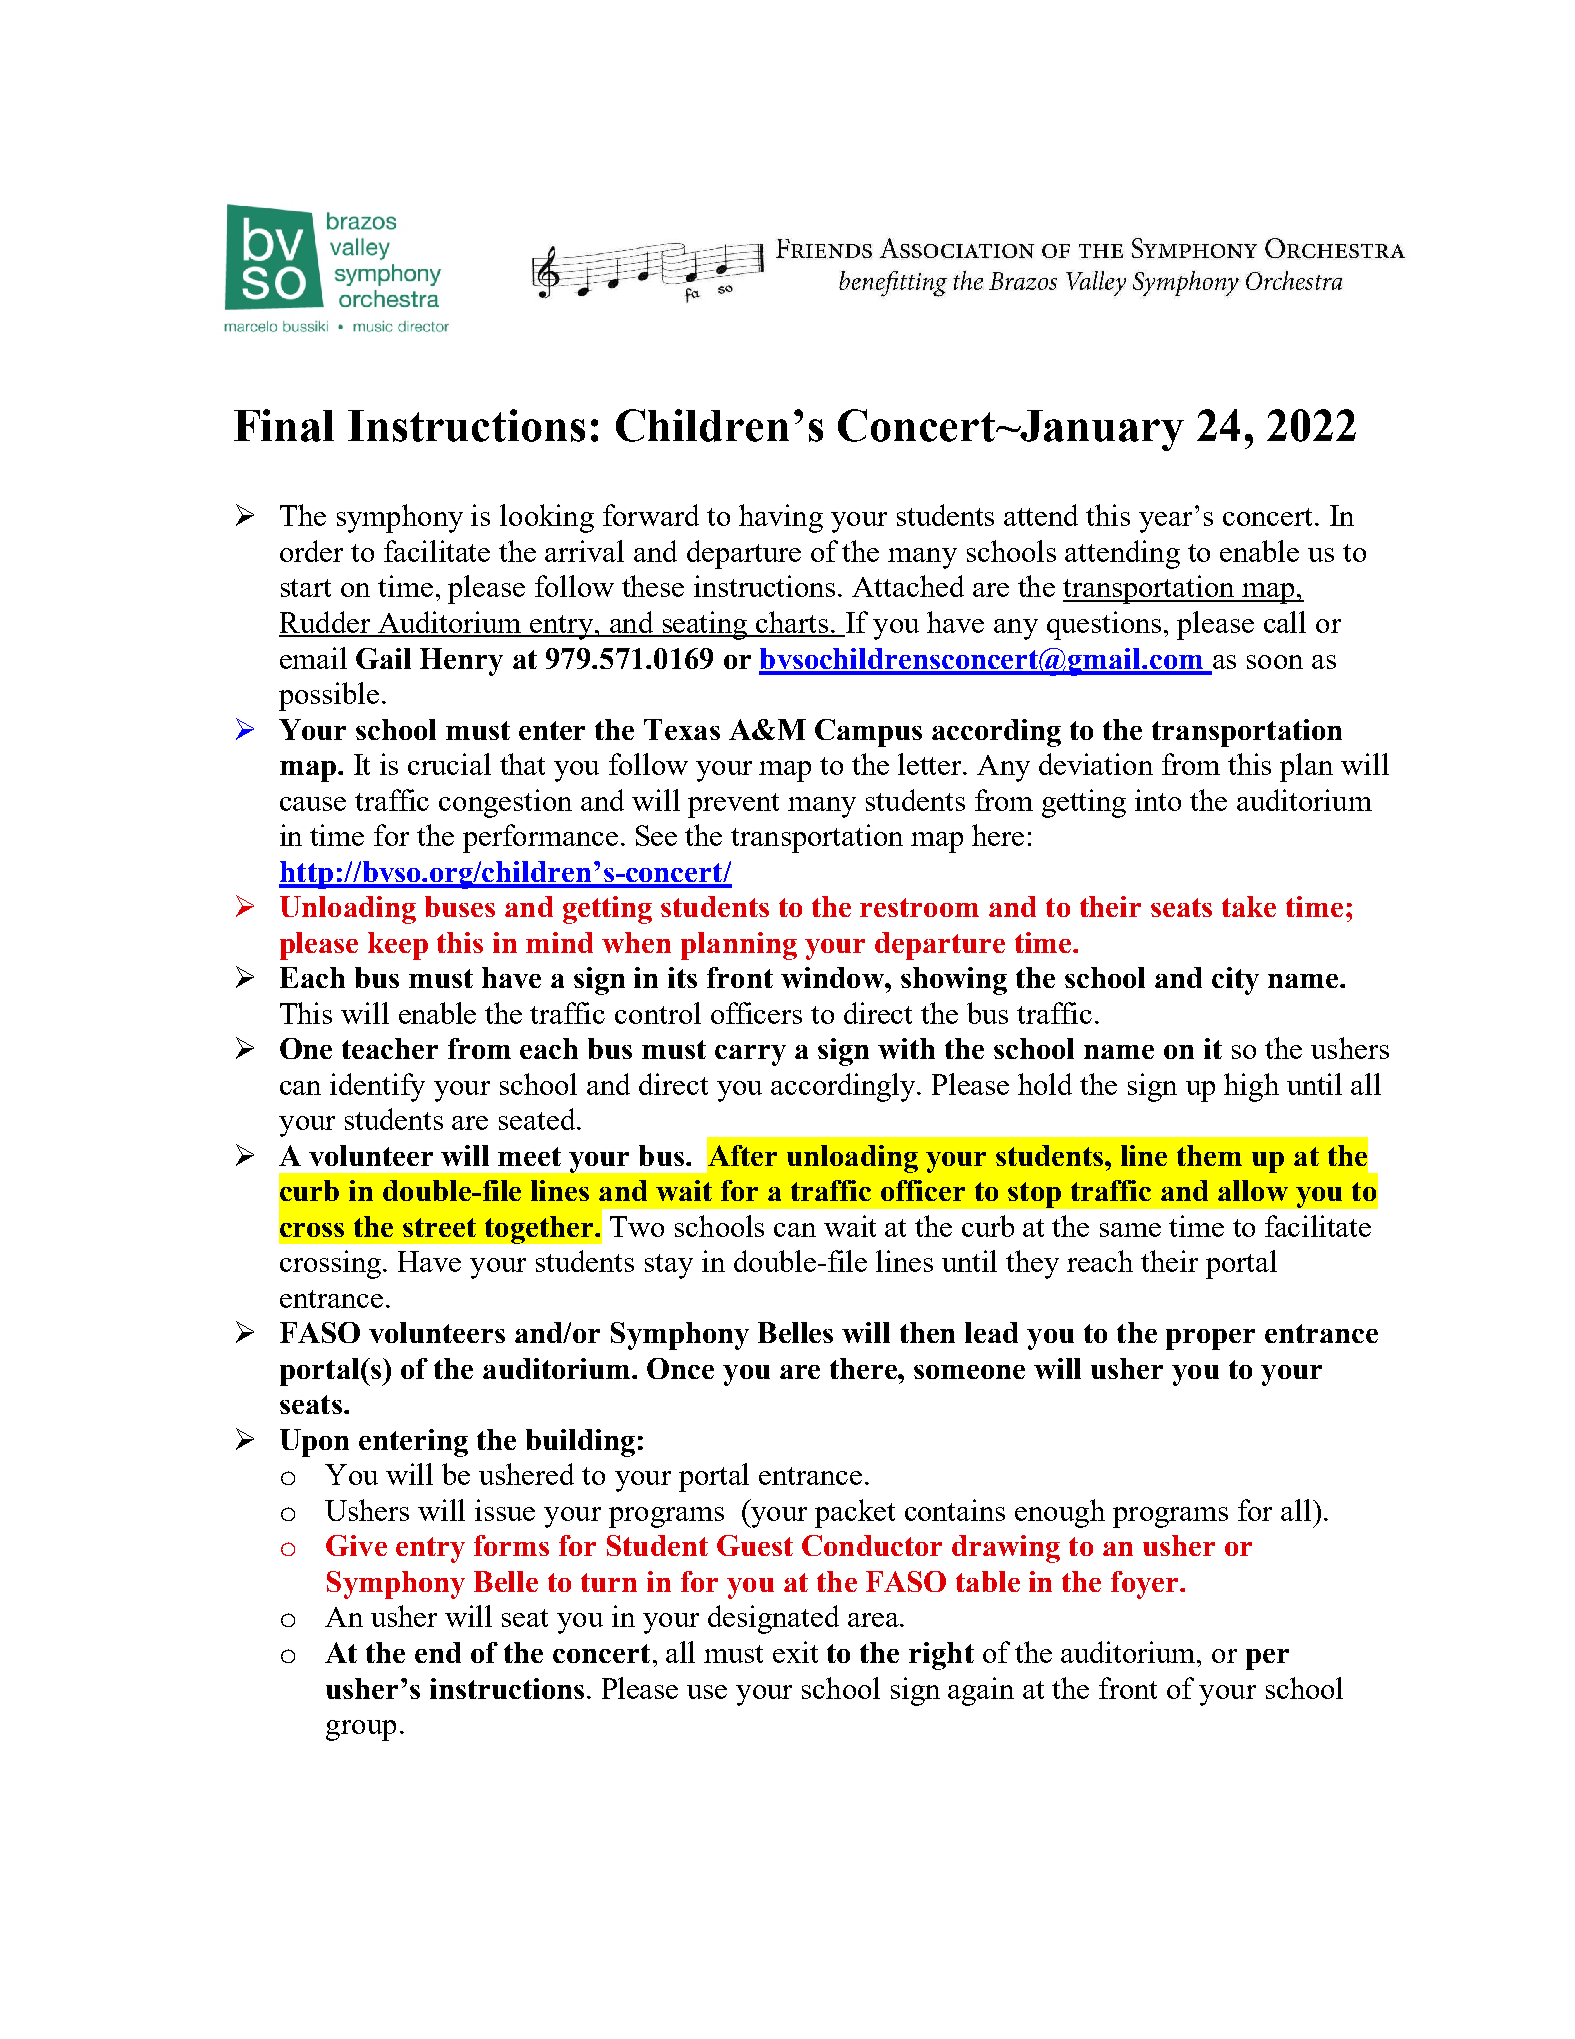 The height and width of the screenshot is (2039, 1575). I want to click on carry, so click(750, 1055).
